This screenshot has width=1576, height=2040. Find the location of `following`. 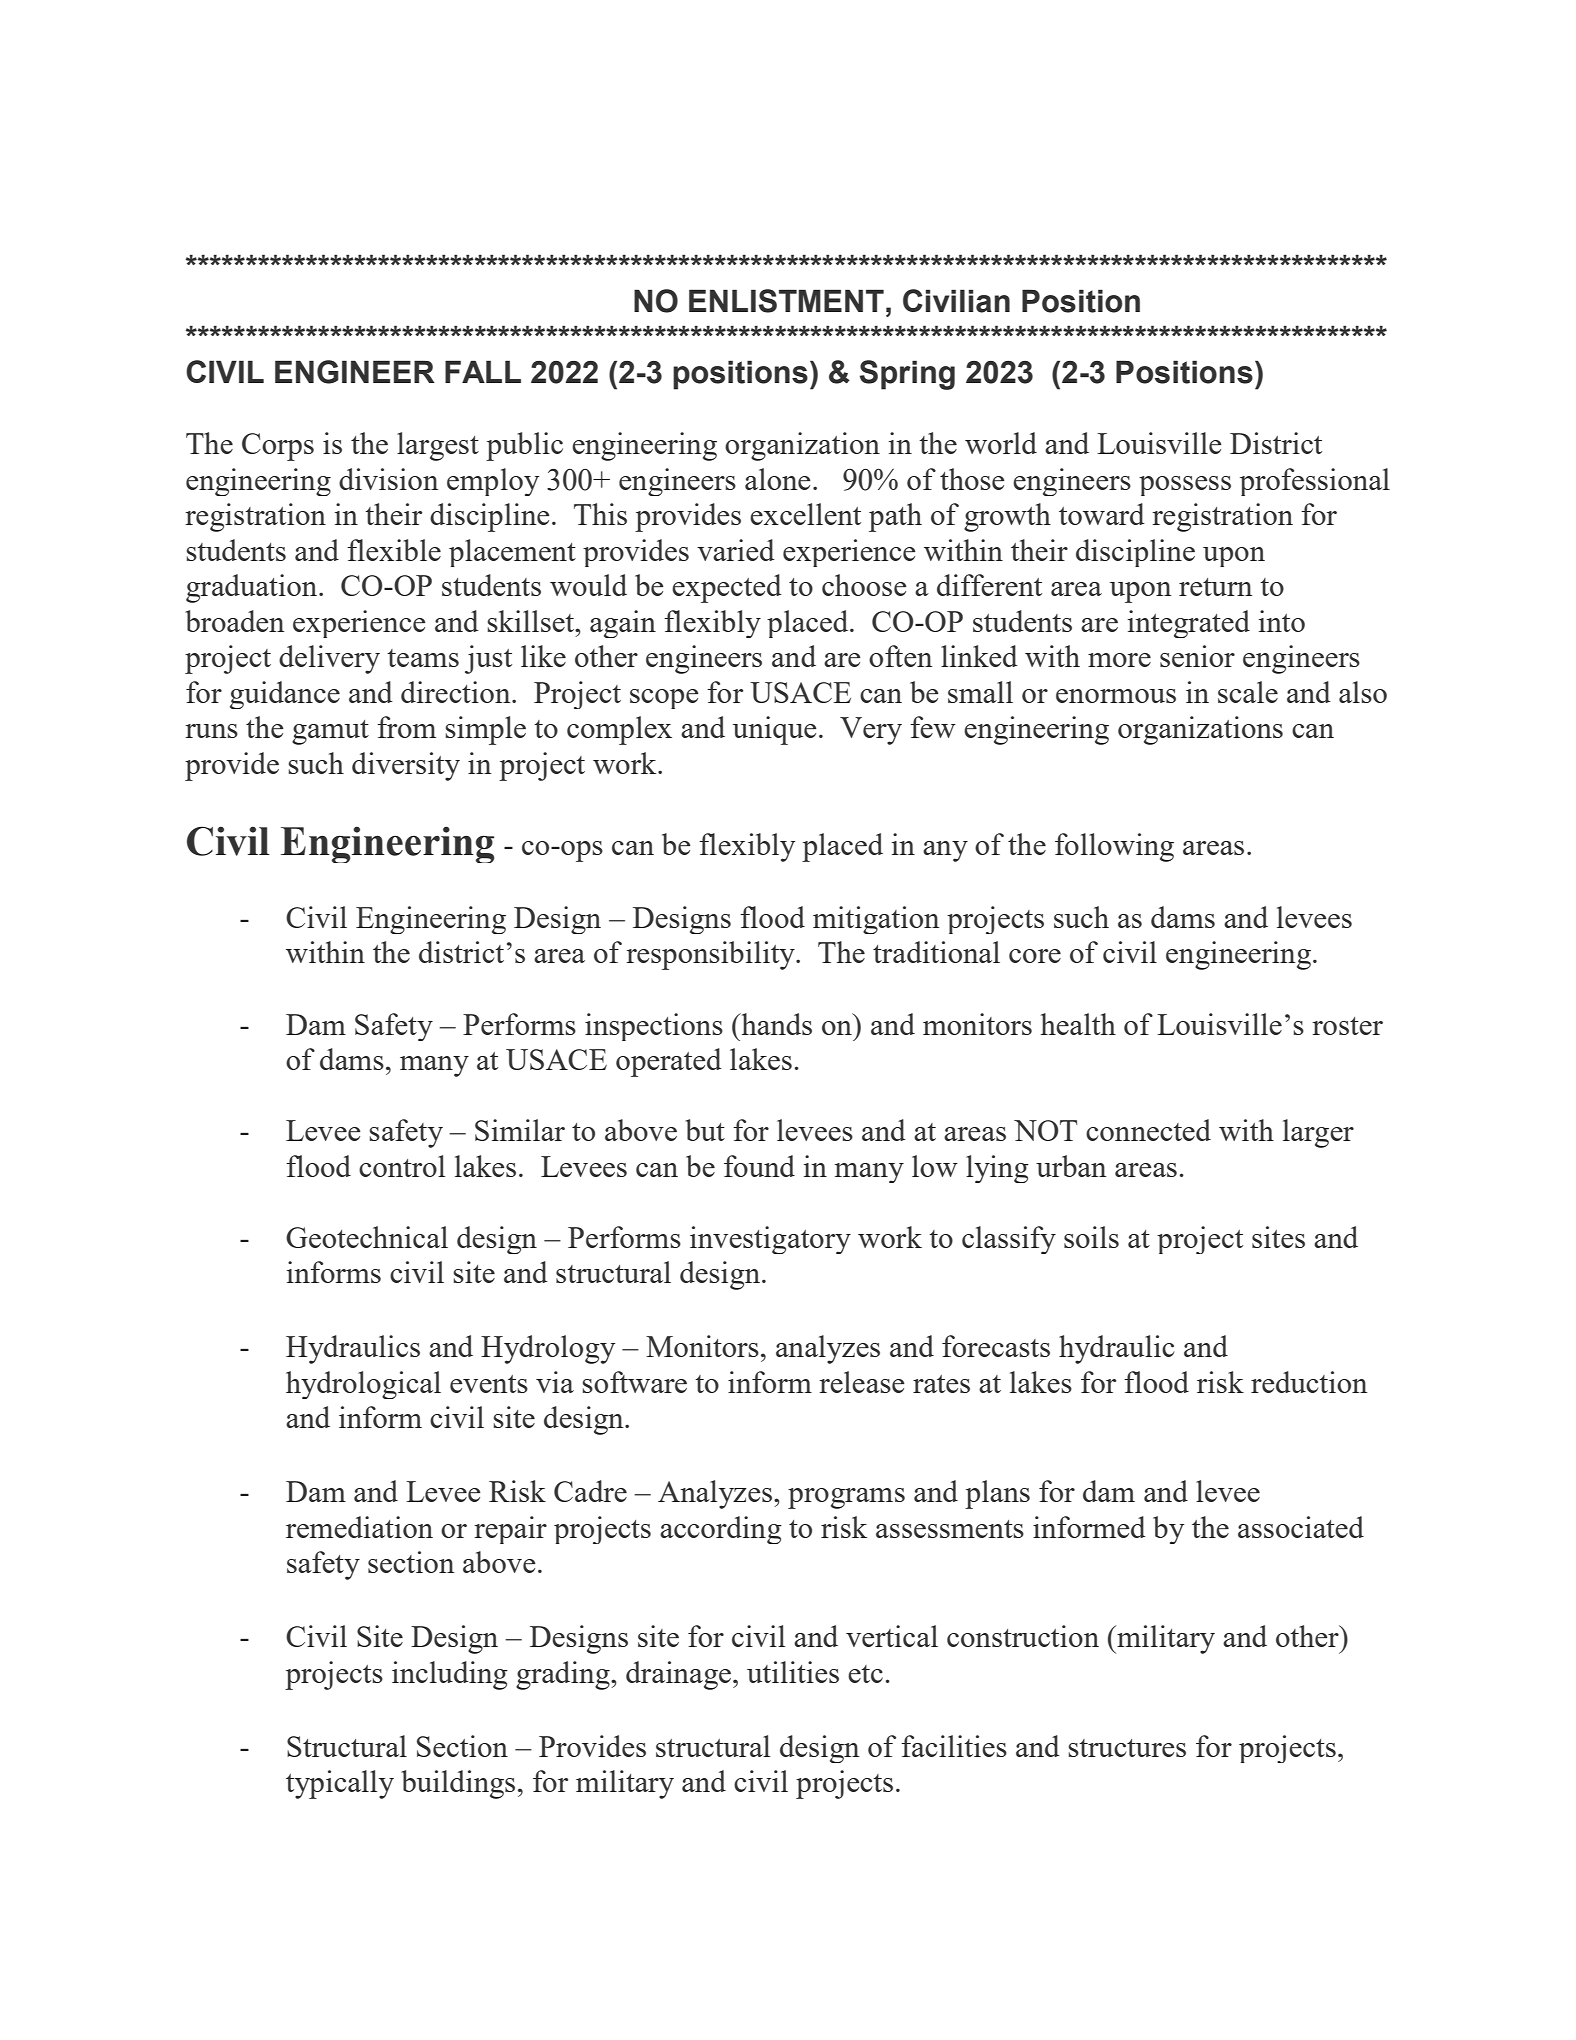

following is located at coordinates (1114, 847).
